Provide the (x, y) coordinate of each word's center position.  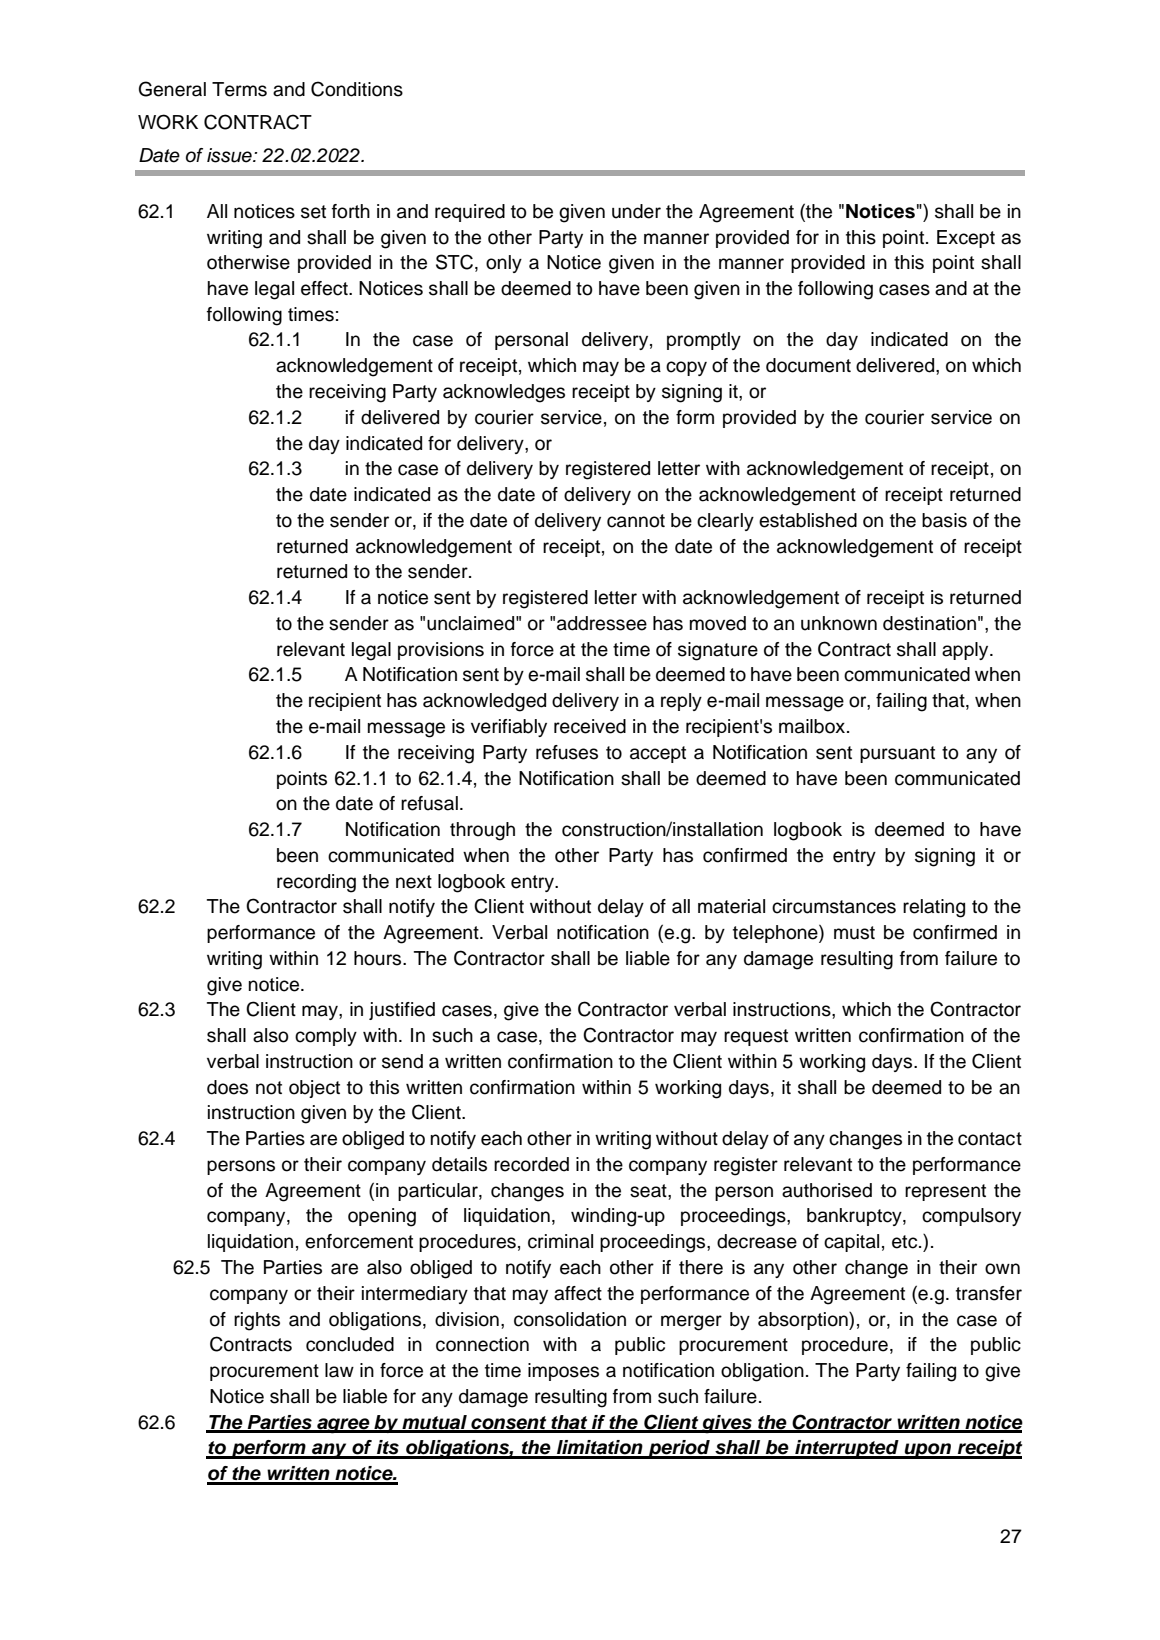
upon (928, 1451)
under (636, 211)
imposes (563, 1372)
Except (966, 239)
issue (230, 155)
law (339, 1370)
